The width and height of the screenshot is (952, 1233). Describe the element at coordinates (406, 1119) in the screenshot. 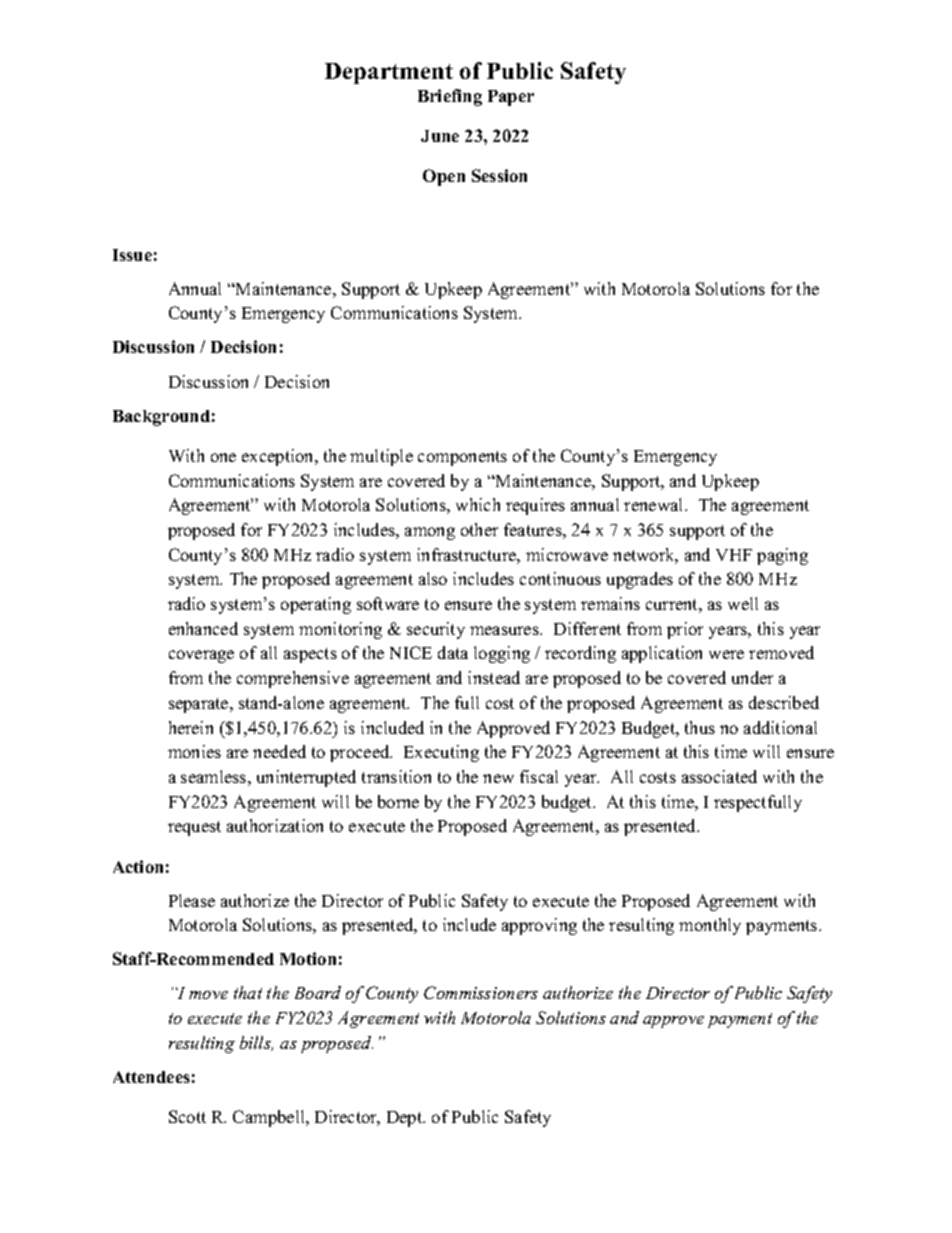

I see `Dept` at that location.
